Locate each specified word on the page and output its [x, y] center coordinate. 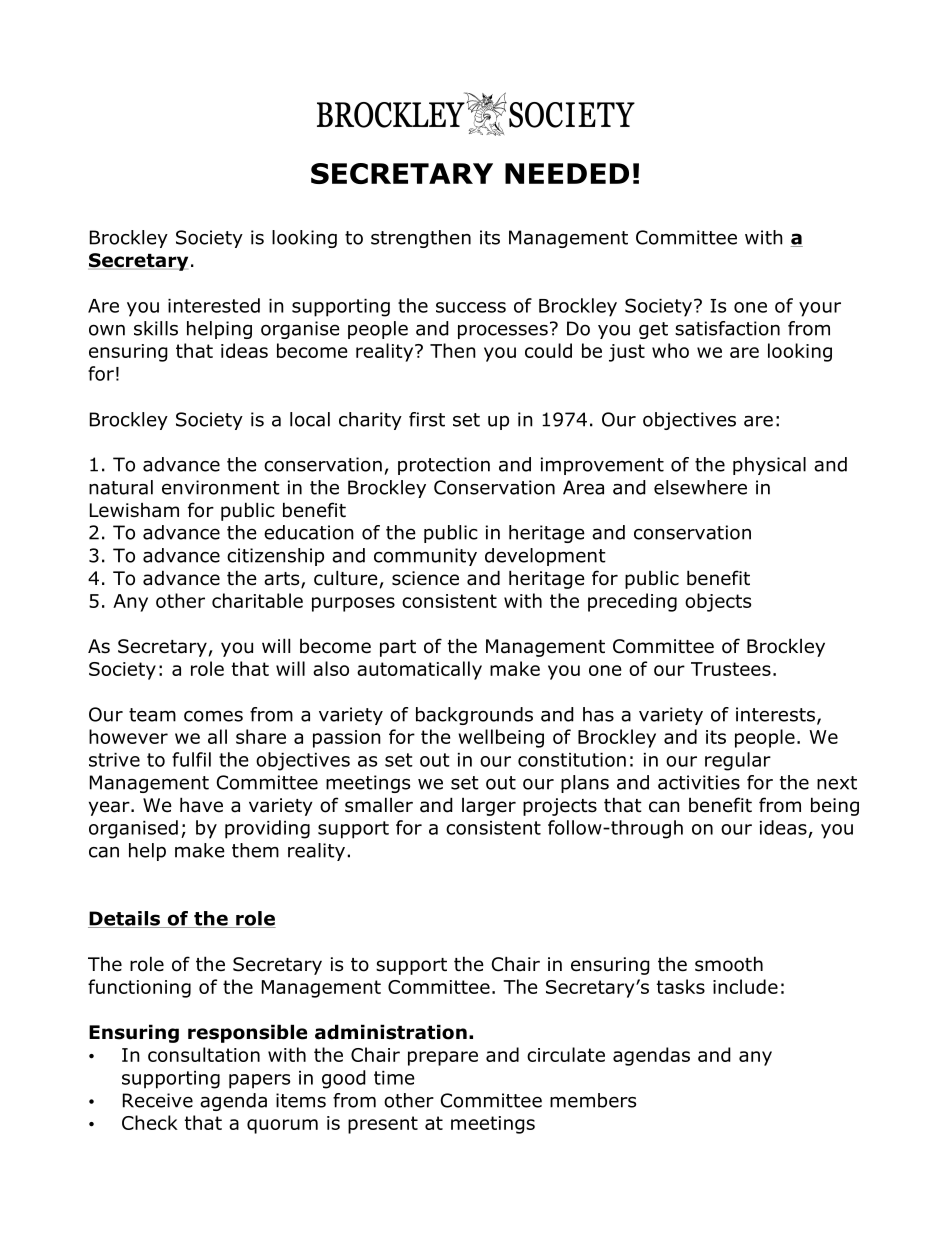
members [593, 1100]
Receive [158, 1100]
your [820, 309]
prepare [443, 1058]
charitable [257, 600]
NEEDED [567, 173]
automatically [419, 670]
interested [214, 305]
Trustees [731, 669]
